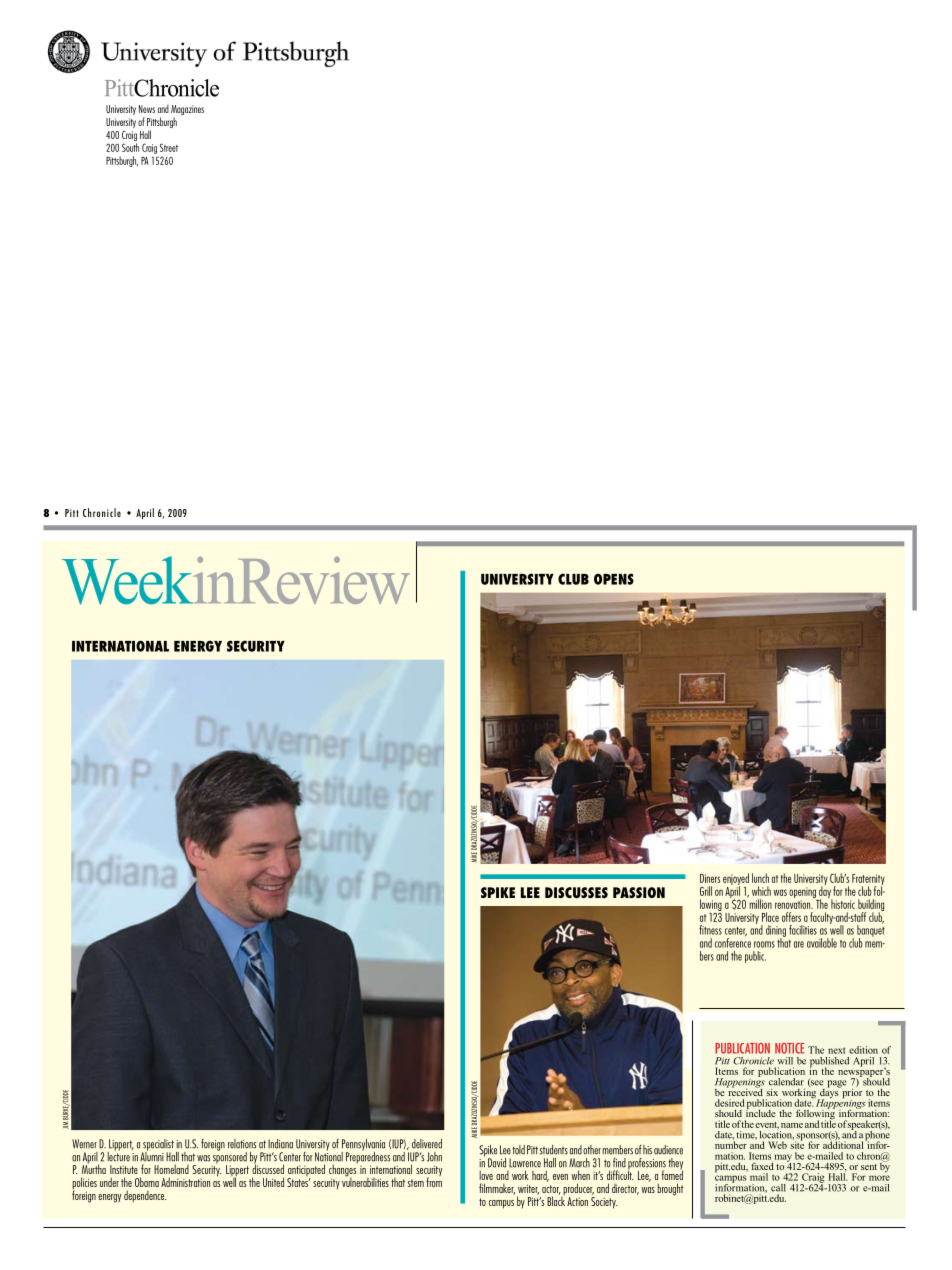 Image resolution: width=952 pixels, height=1270 pixels. Describe the element at coordinates (169, 147) in the screenshot. I see `Street` at that location.
